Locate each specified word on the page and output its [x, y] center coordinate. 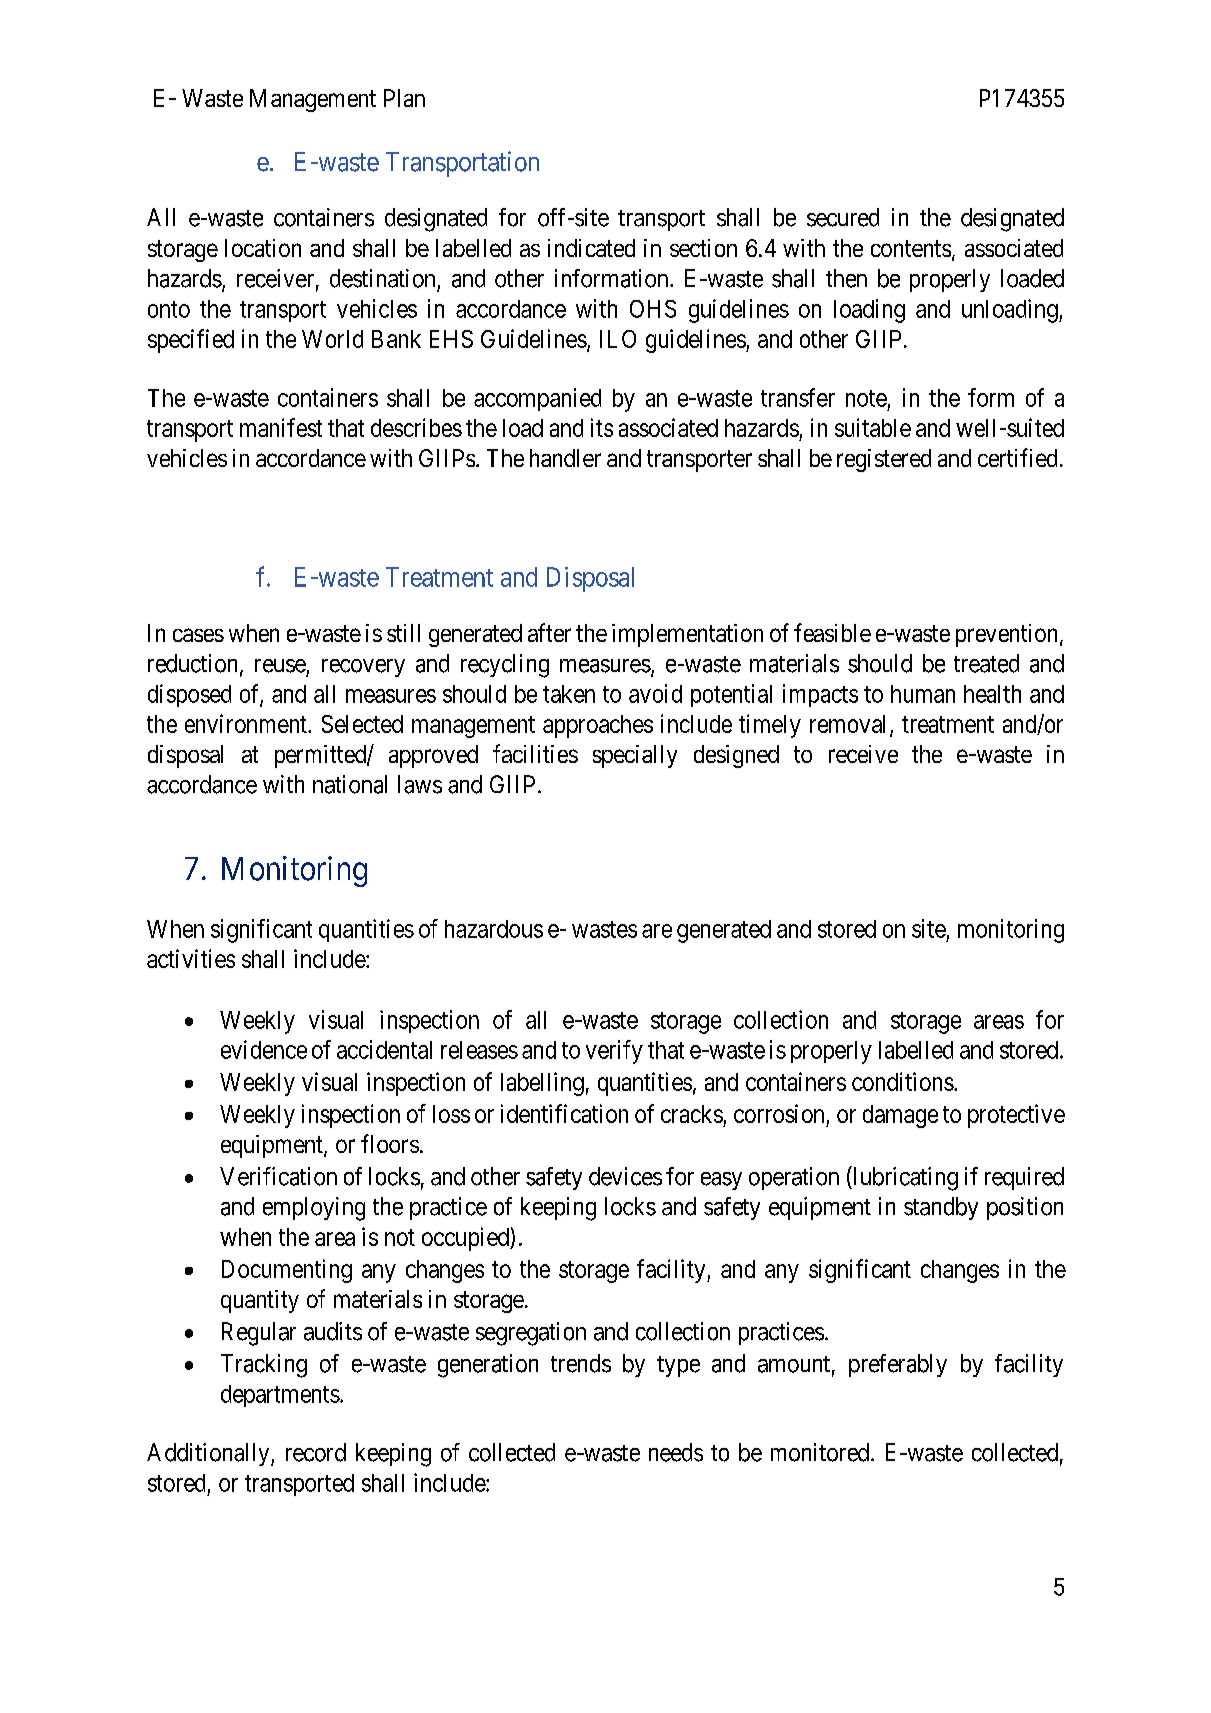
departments [280, 1396]
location [263, 248]
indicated [591, 248]
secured [843, 217]
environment [247, 723]
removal [850, 725]
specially [635, 756]
